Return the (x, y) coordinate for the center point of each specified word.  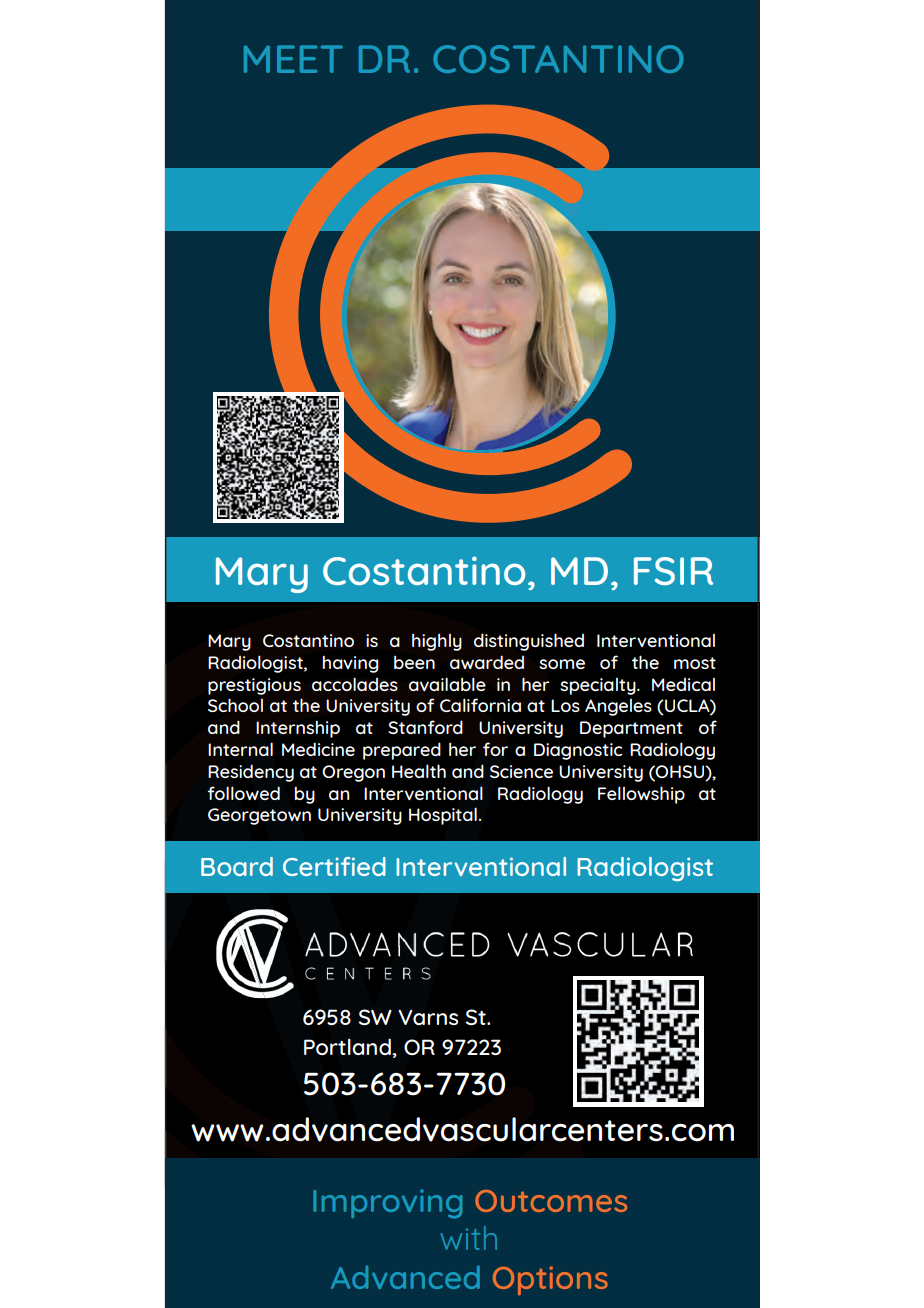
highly (437, 642)
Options (550, 1281)
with (469, 1238)
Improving (387, 1203)
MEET (293, 59)
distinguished (529, 642)
